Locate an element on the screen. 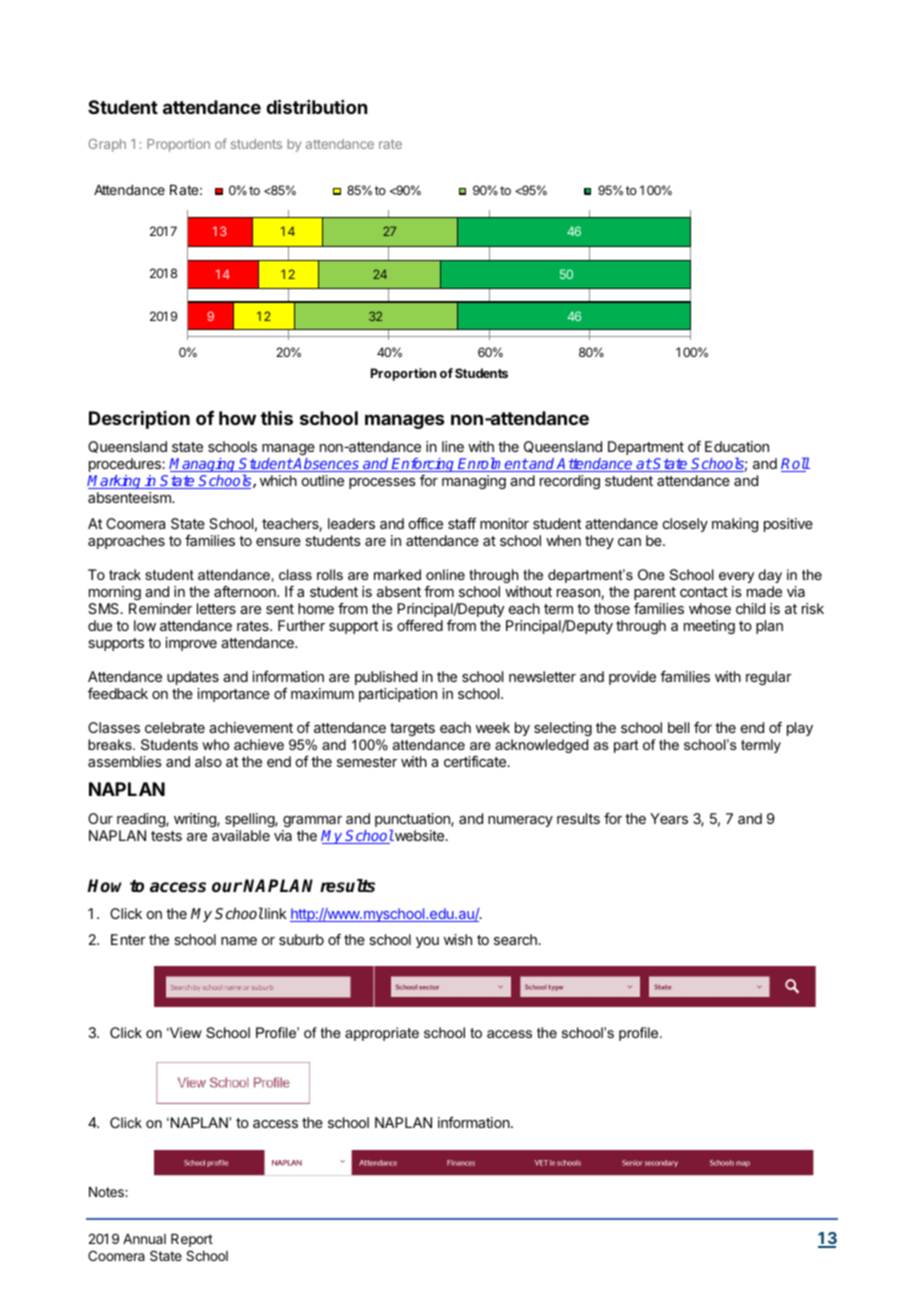 The image size is (924, 1308). tests is located at coordinates (166, 836).
